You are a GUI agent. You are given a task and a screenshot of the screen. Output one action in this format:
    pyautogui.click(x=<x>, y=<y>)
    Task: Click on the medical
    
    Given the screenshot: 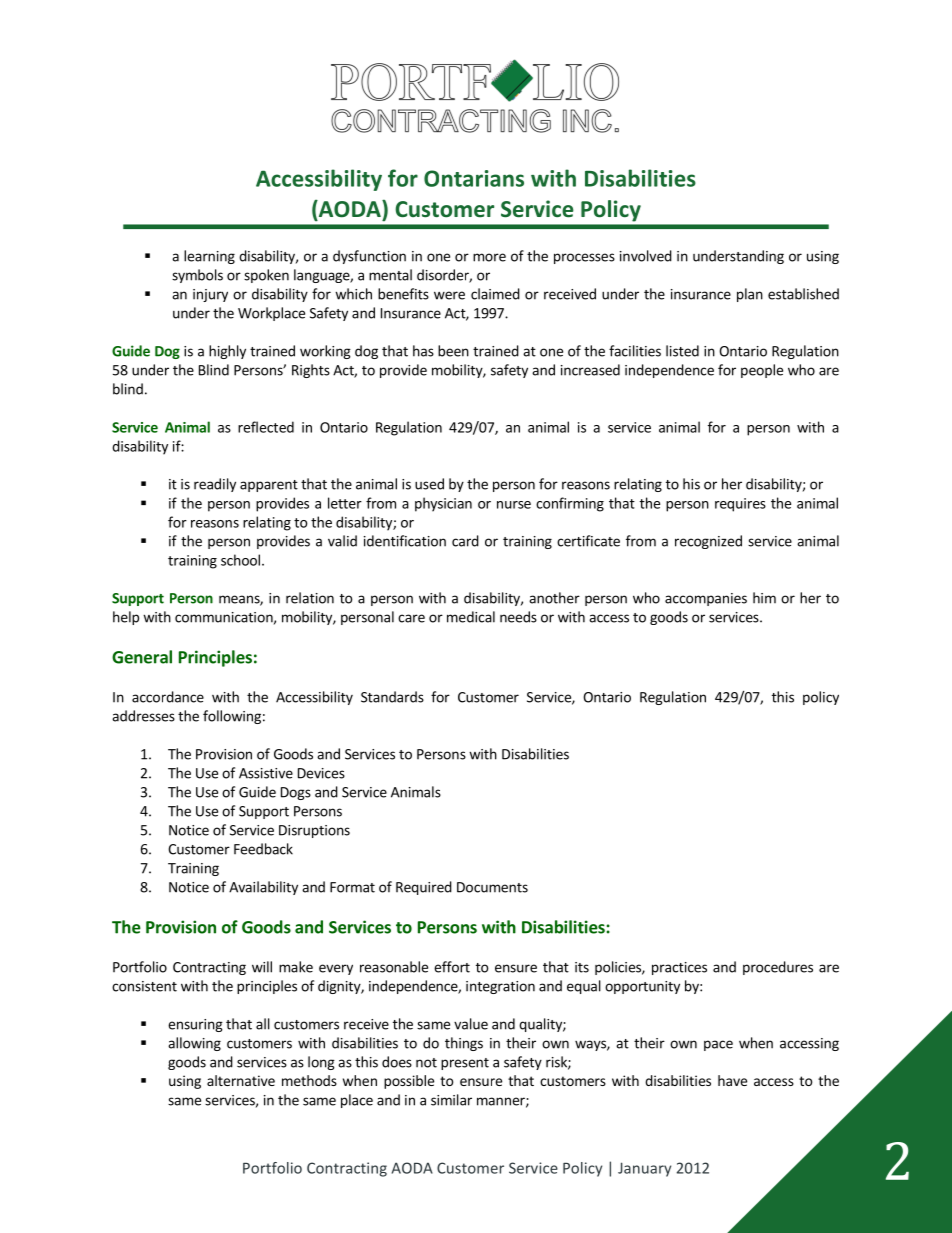 What is the action you would take?
    pyautogui.click(x=471, y=617)
